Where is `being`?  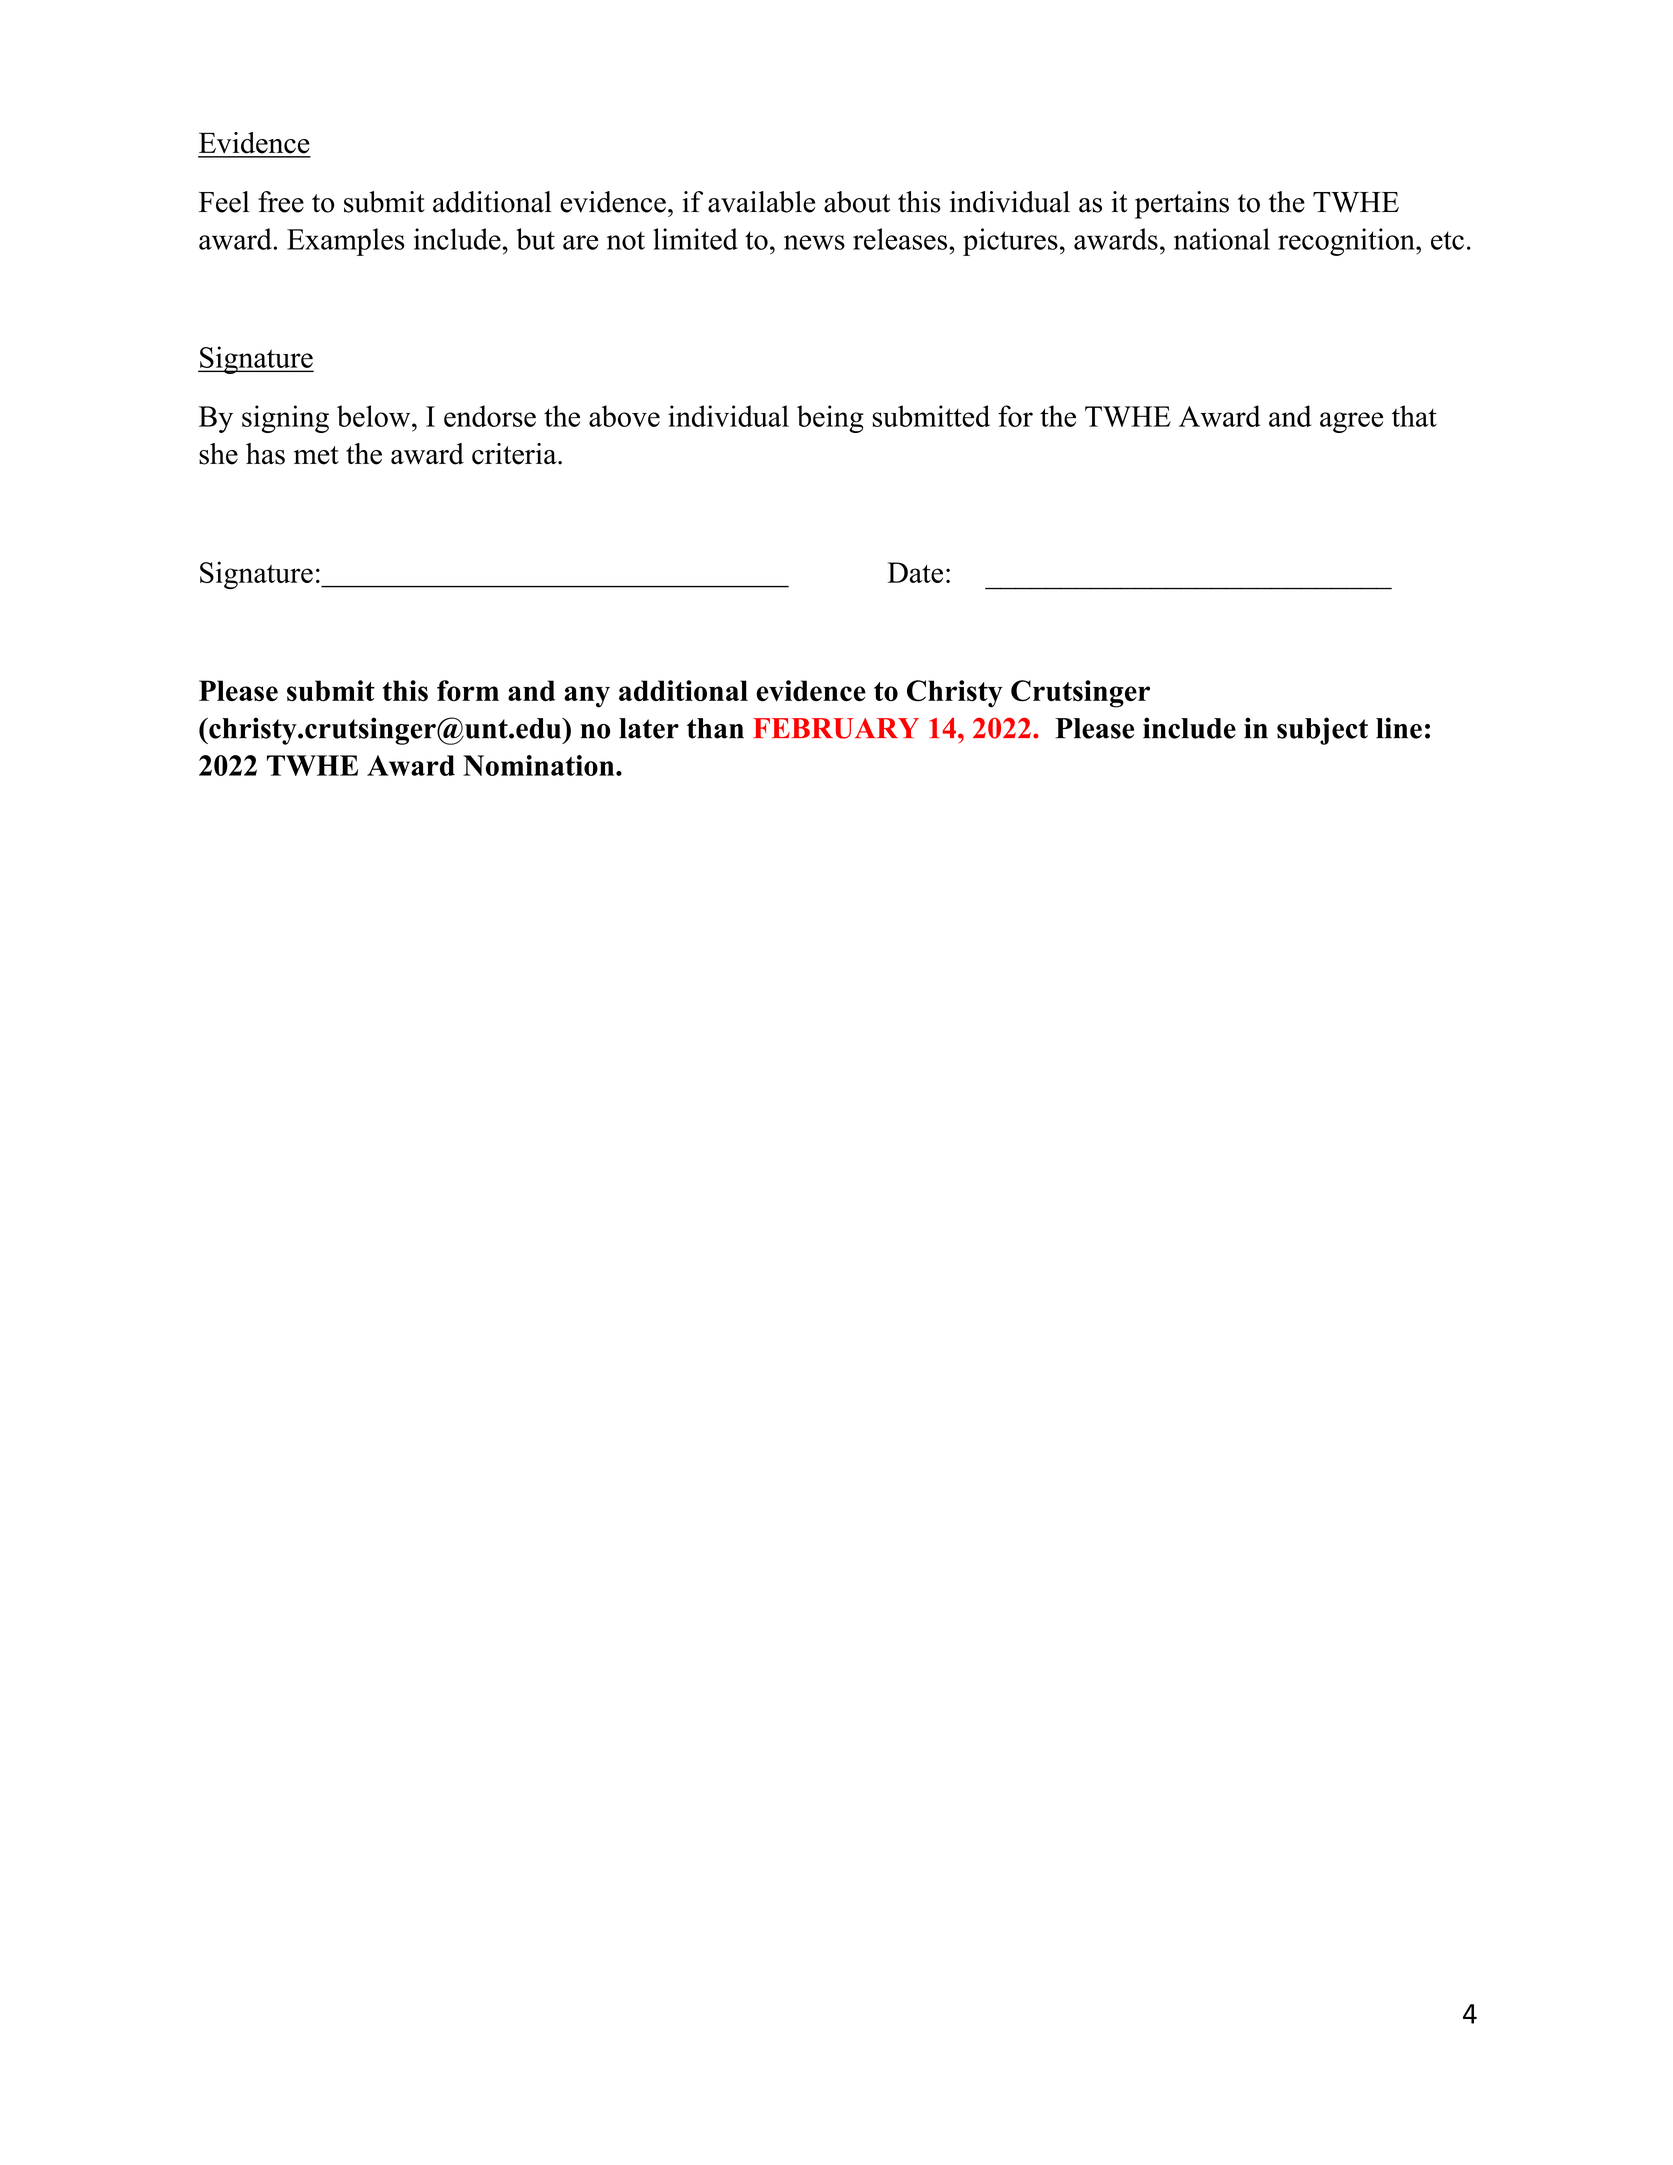 being is located at coordinates (830, 419).
